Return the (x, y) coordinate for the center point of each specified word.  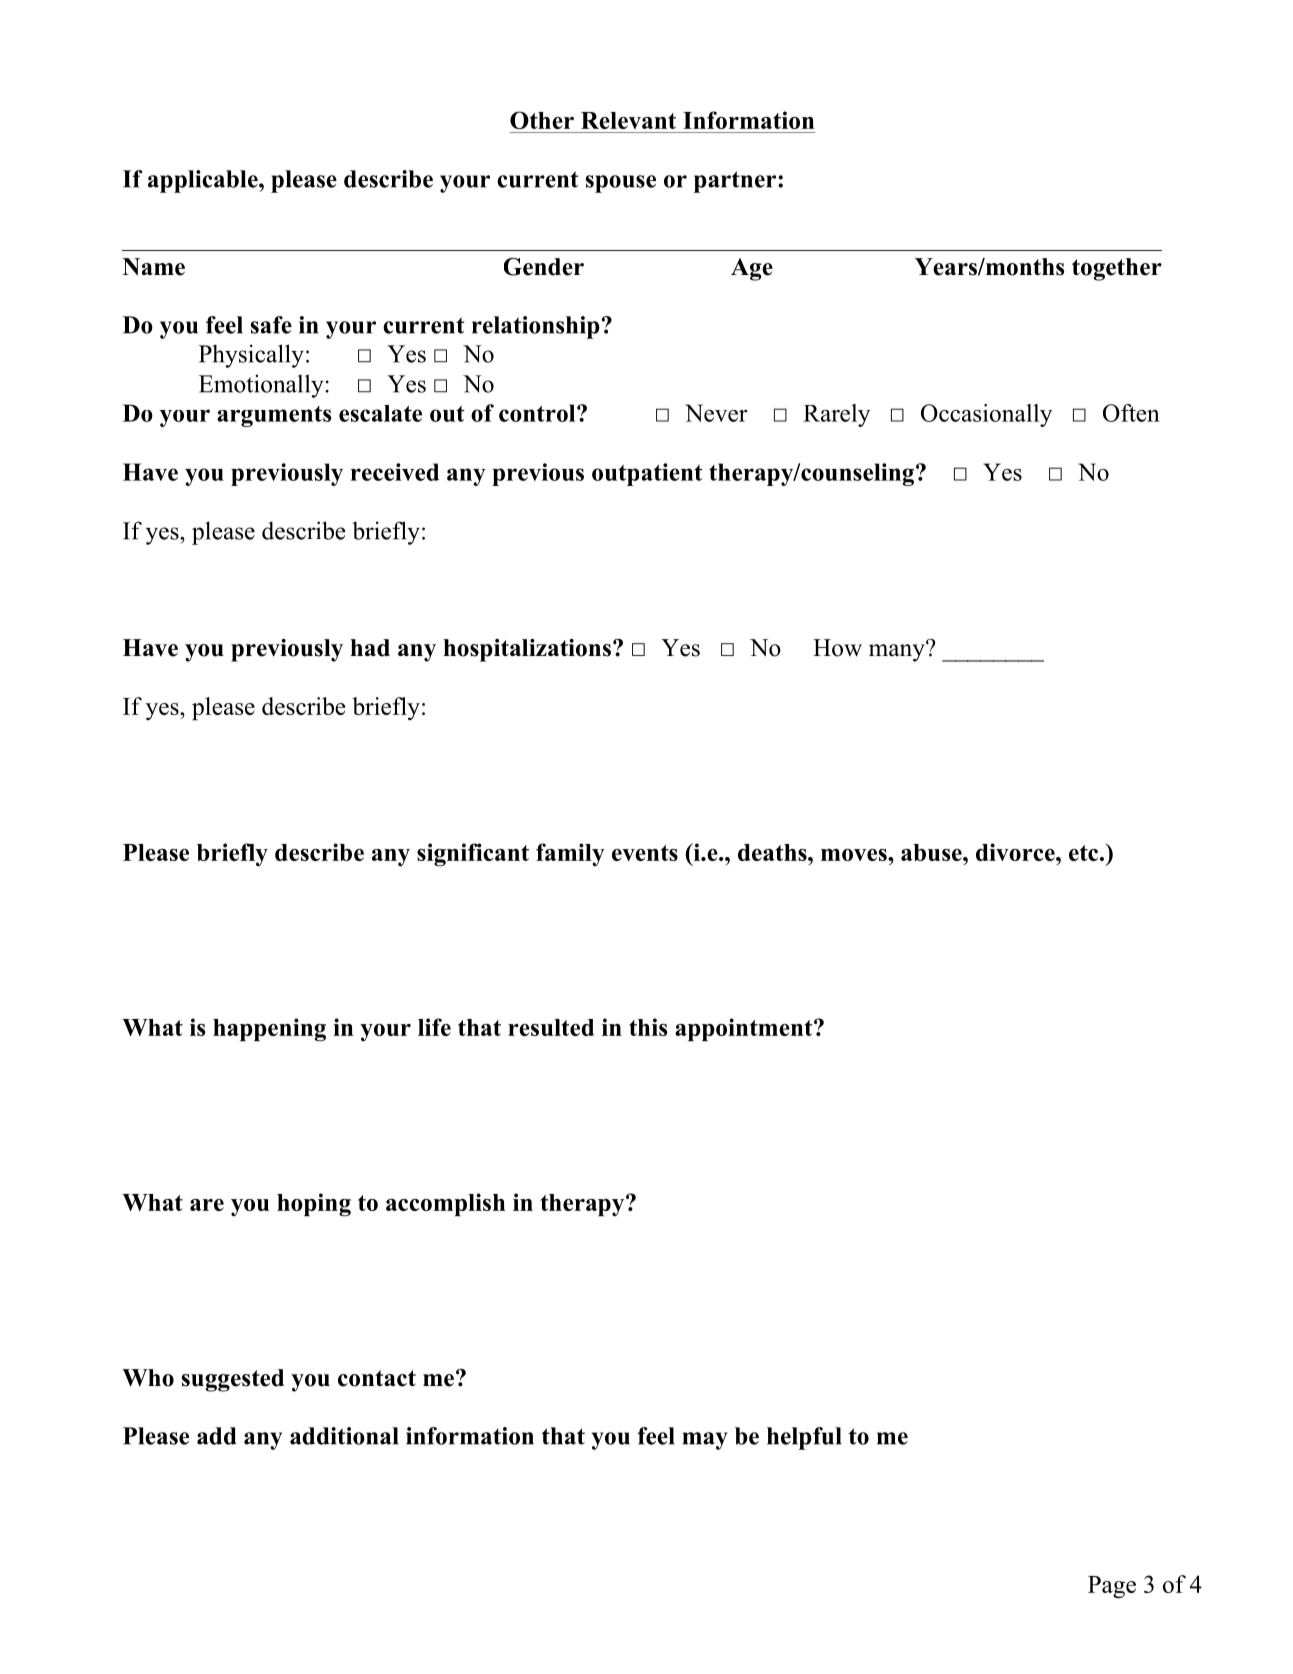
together (1117, 269)
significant (473, 855)
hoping (314, 1205)
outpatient (647, 474)
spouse (621, 184)
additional (344, 1436)
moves (855, 855)
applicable (204, 181)
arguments (274, 416)
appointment (745, 1029)
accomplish (445, 1204)
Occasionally (986, 415)
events (645, 853)
